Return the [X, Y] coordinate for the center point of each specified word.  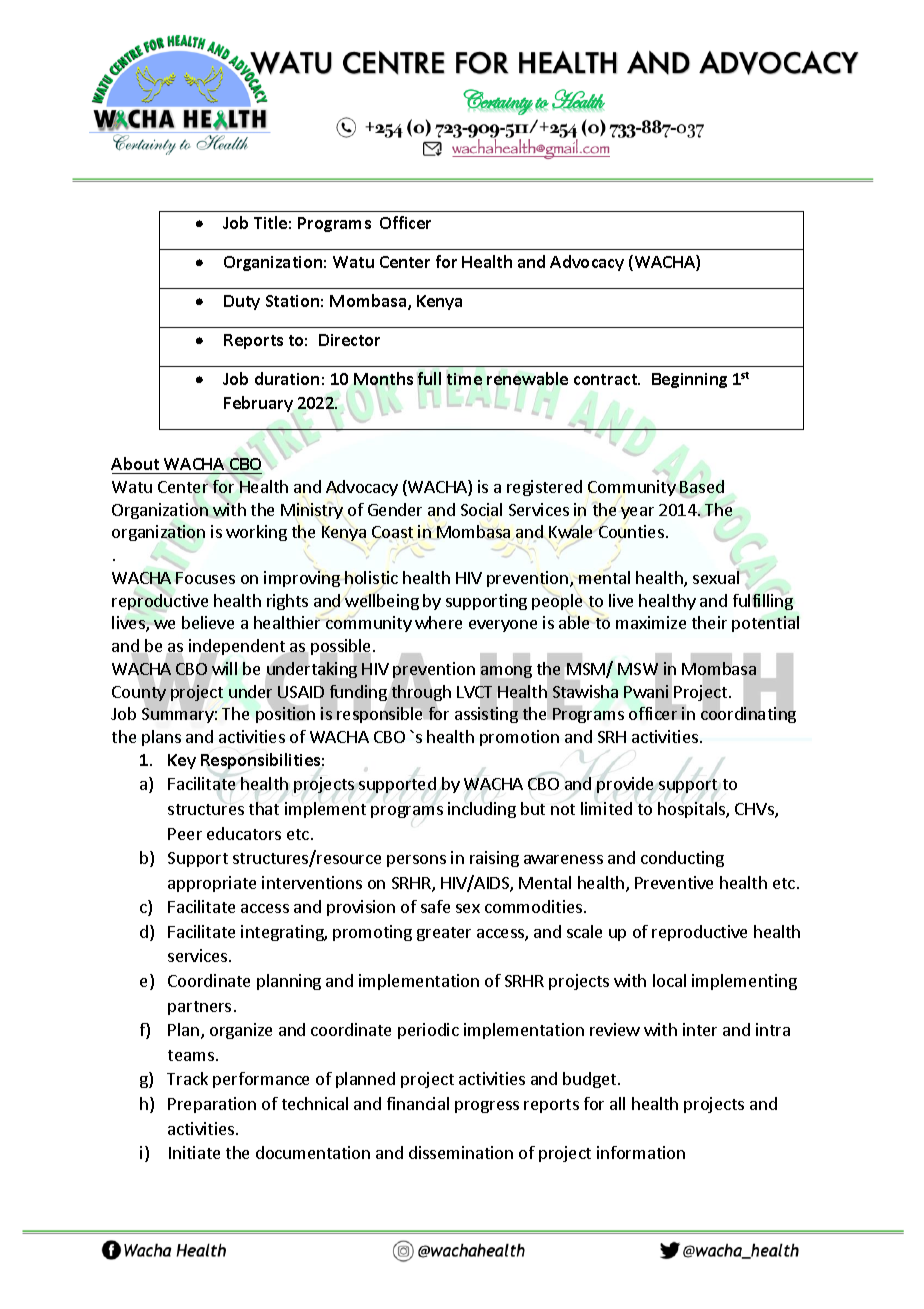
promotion [519, 738]
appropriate [212, 884]
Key [182, 761]
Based [702, 486]
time [464, 379]
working [256, 533]
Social [481, 509]
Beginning [689, 380]
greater [444, 934]
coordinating [748, 714]
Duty [242, 302]
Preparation [212, 1105]
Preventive [674, 882]
